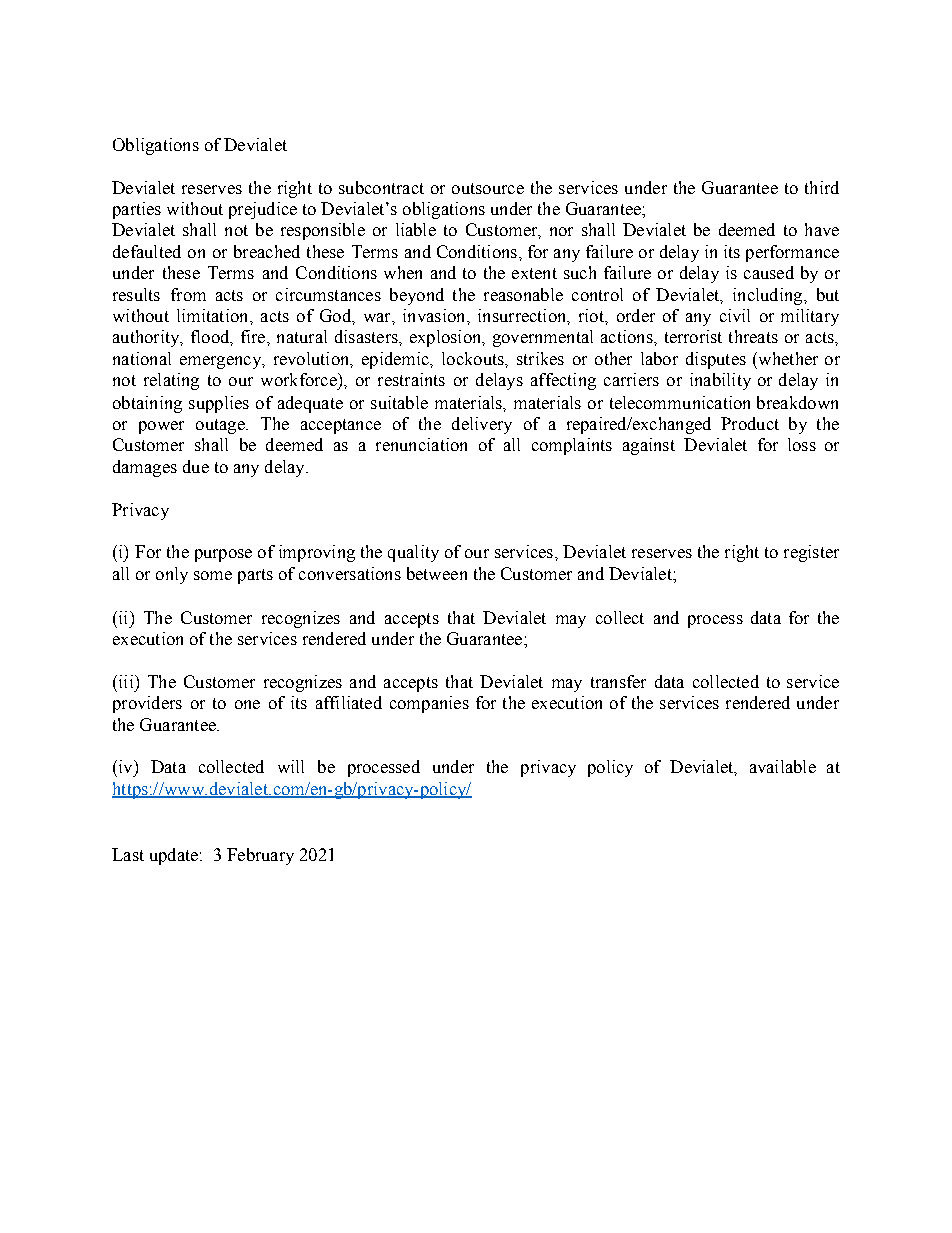 This document has height=1233, width=952. Describe the element at coordinates (753, 336) in the document. I see `threats` at that location.
